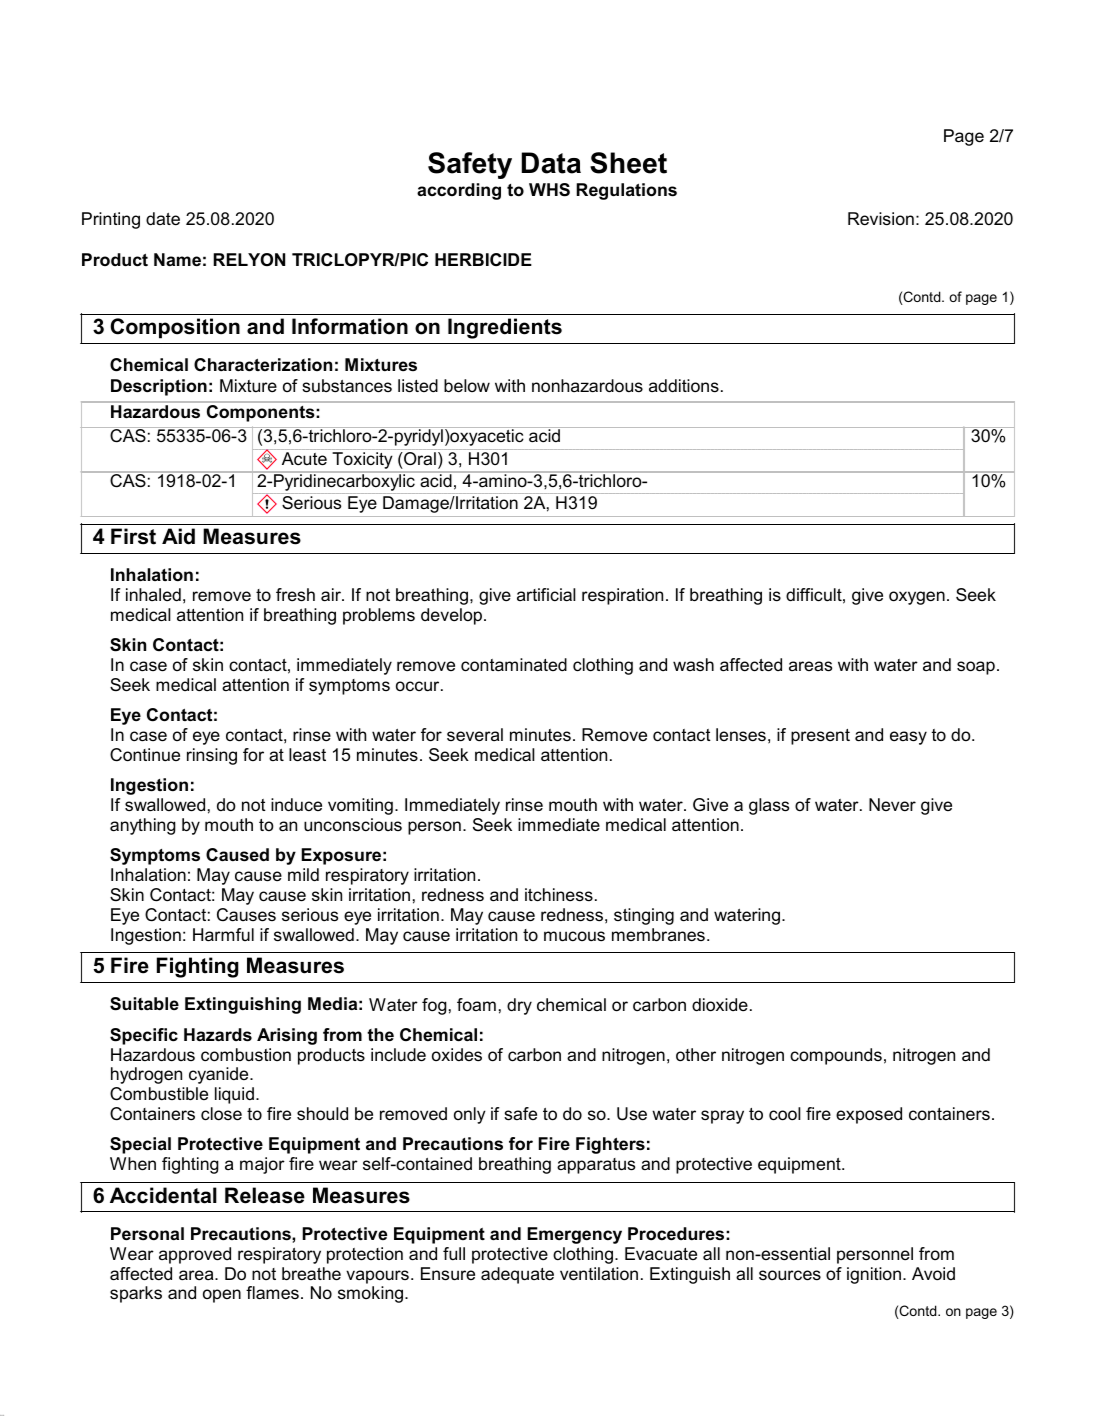  Describe the element at coordinates (684, 386) in the screenshot. I see `additions` at that location.
